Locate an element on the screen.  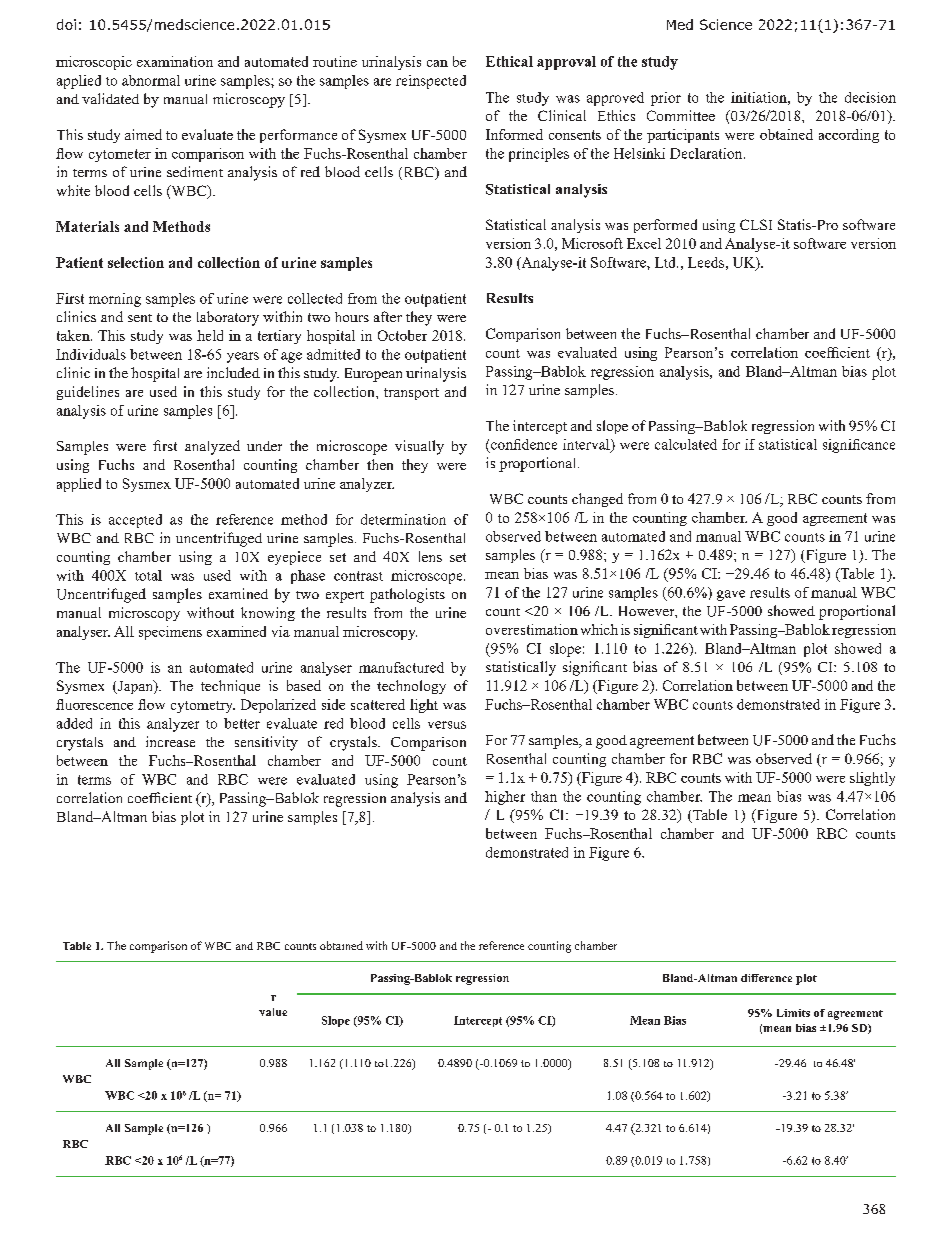
examination is located at coordinates (175, 61).
